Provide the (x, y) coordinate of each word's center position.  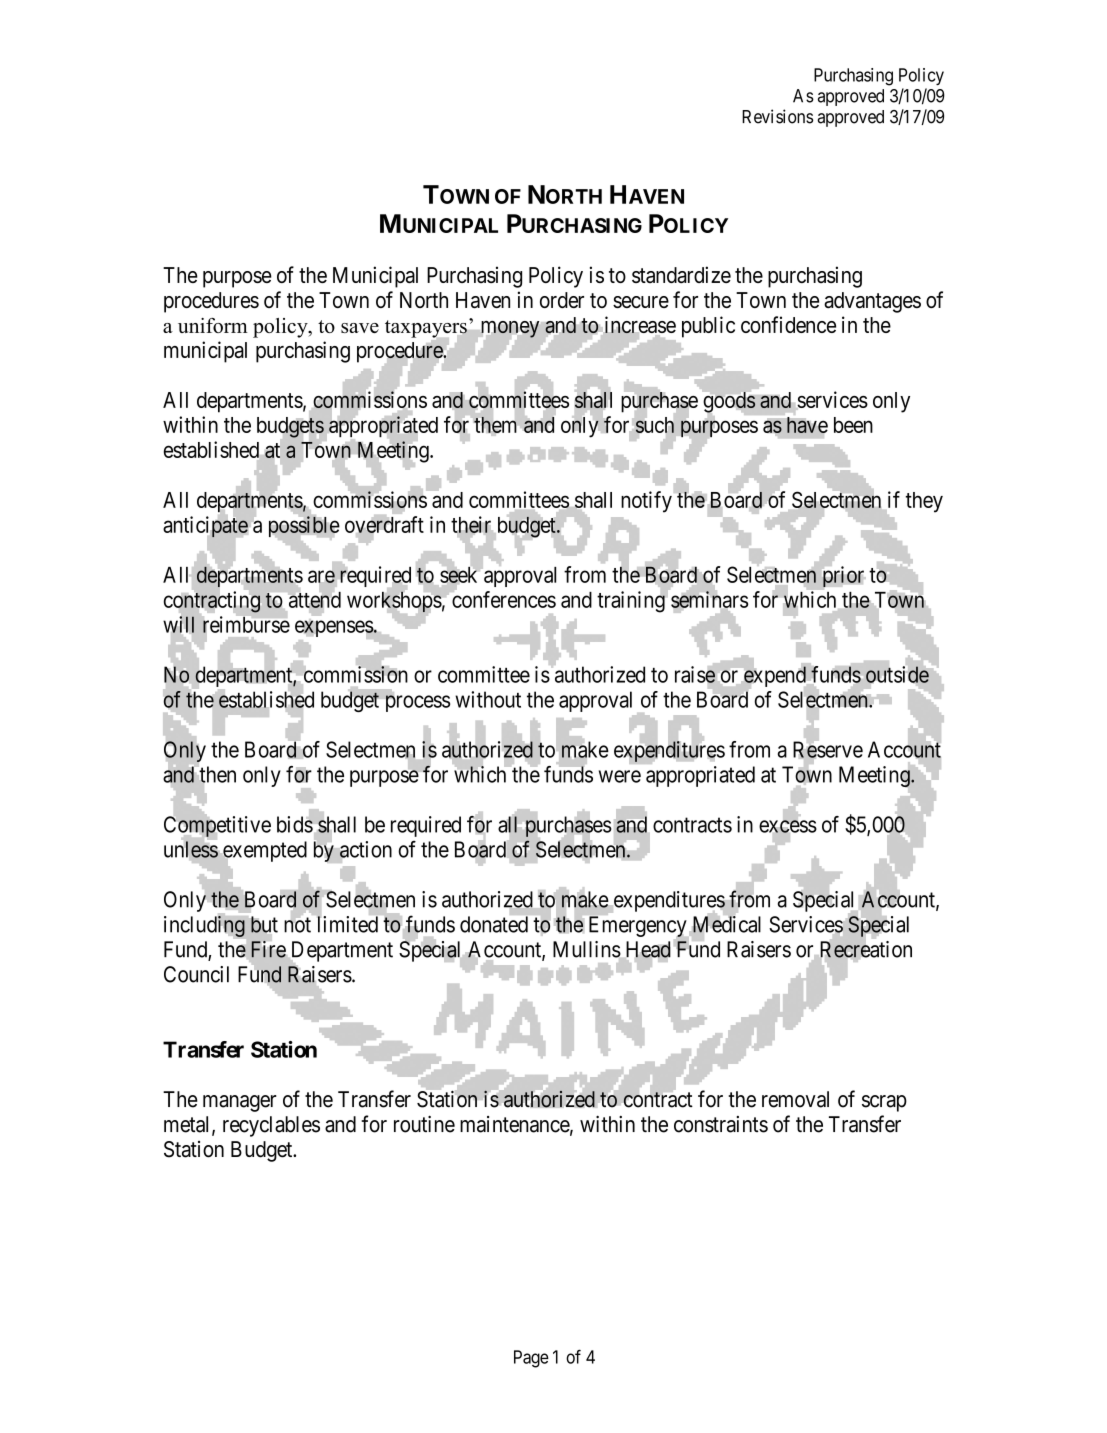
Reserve (828, 750)
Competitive (217, 827)
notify (646, 502)
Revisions (777, 116)
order (562, 300)
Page (531, 1359)
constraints (721, 1124)
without (488, 699)
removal (795, 1099)
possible (304, 527)
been (853, 425)
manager (240, 1103)
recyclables (271, 1126)
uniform (213, 325)
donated (494, 924)
